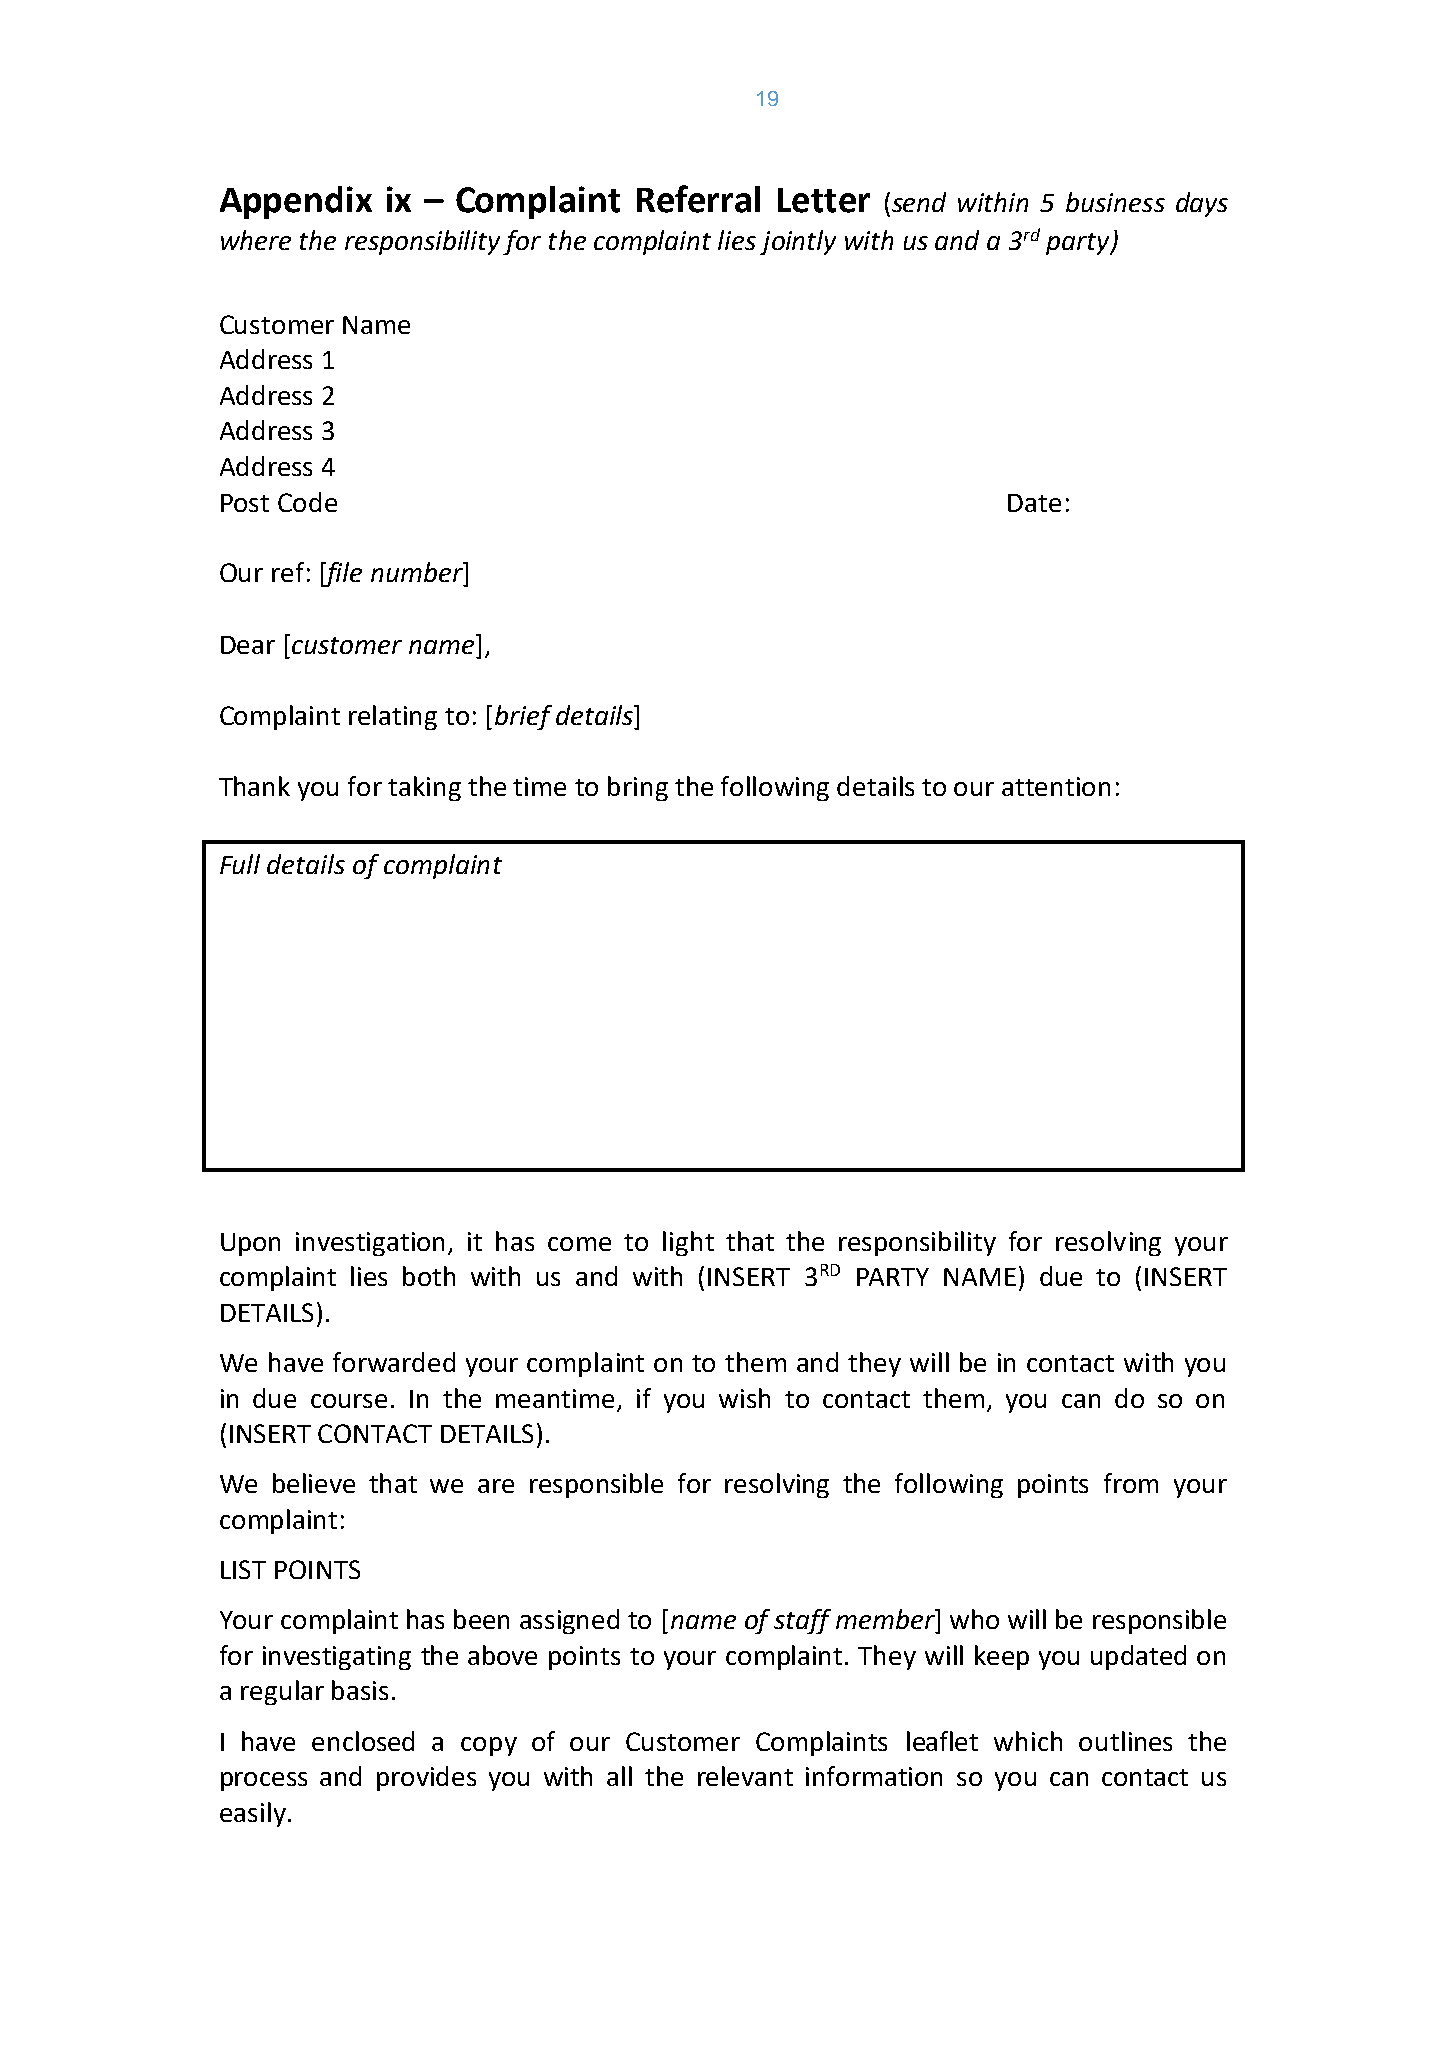 The width and height of the screenshot is (1447, 2046). Describe the element at coordinates (418, 572) in the screenshot. I see `number` at that location.
